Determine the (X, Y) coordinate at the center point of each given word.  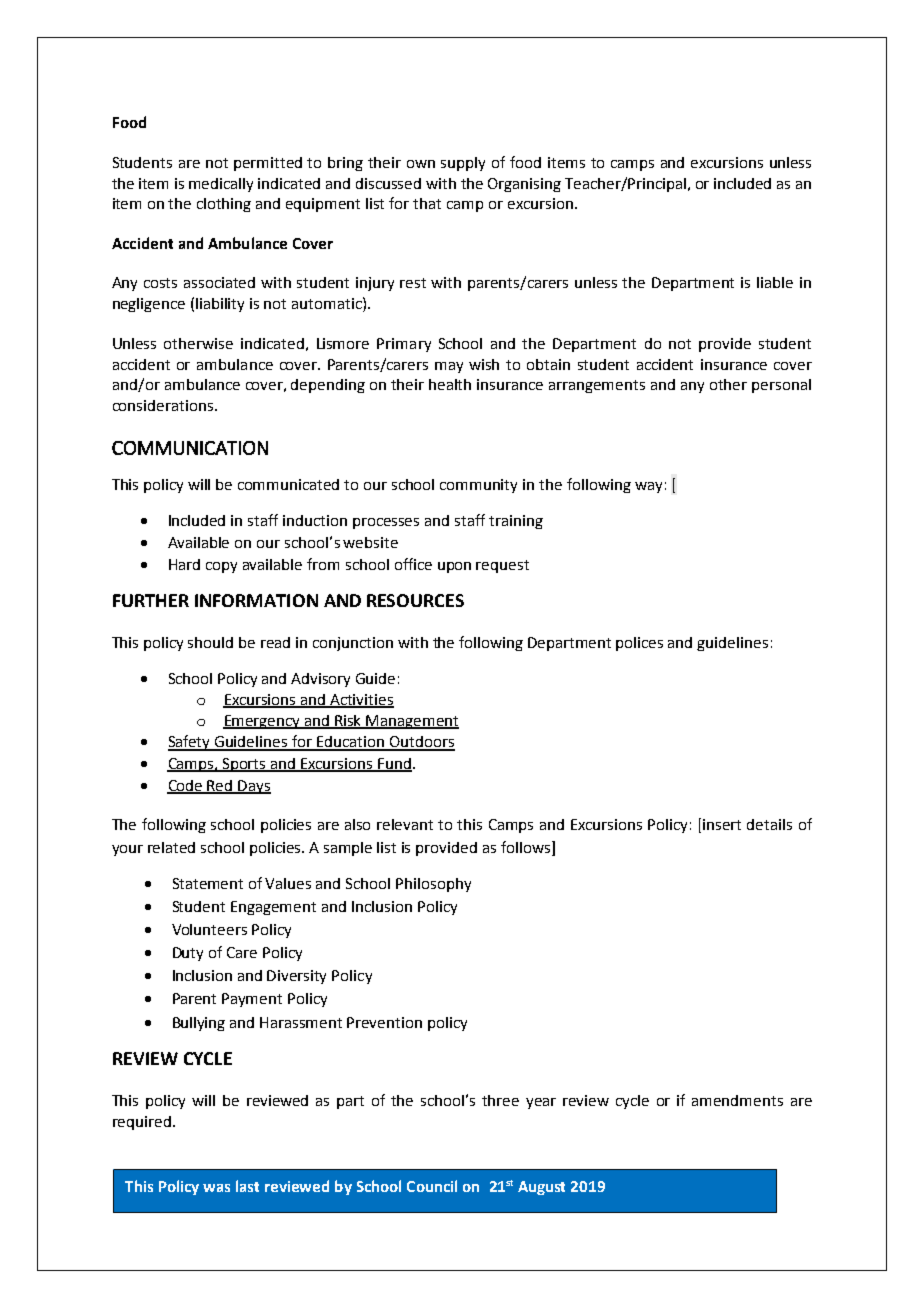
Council (432, 1186)
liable (775, 282)
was (216, 1188)
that (427, 203)
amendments (737, 1100)
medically (221, 185)
